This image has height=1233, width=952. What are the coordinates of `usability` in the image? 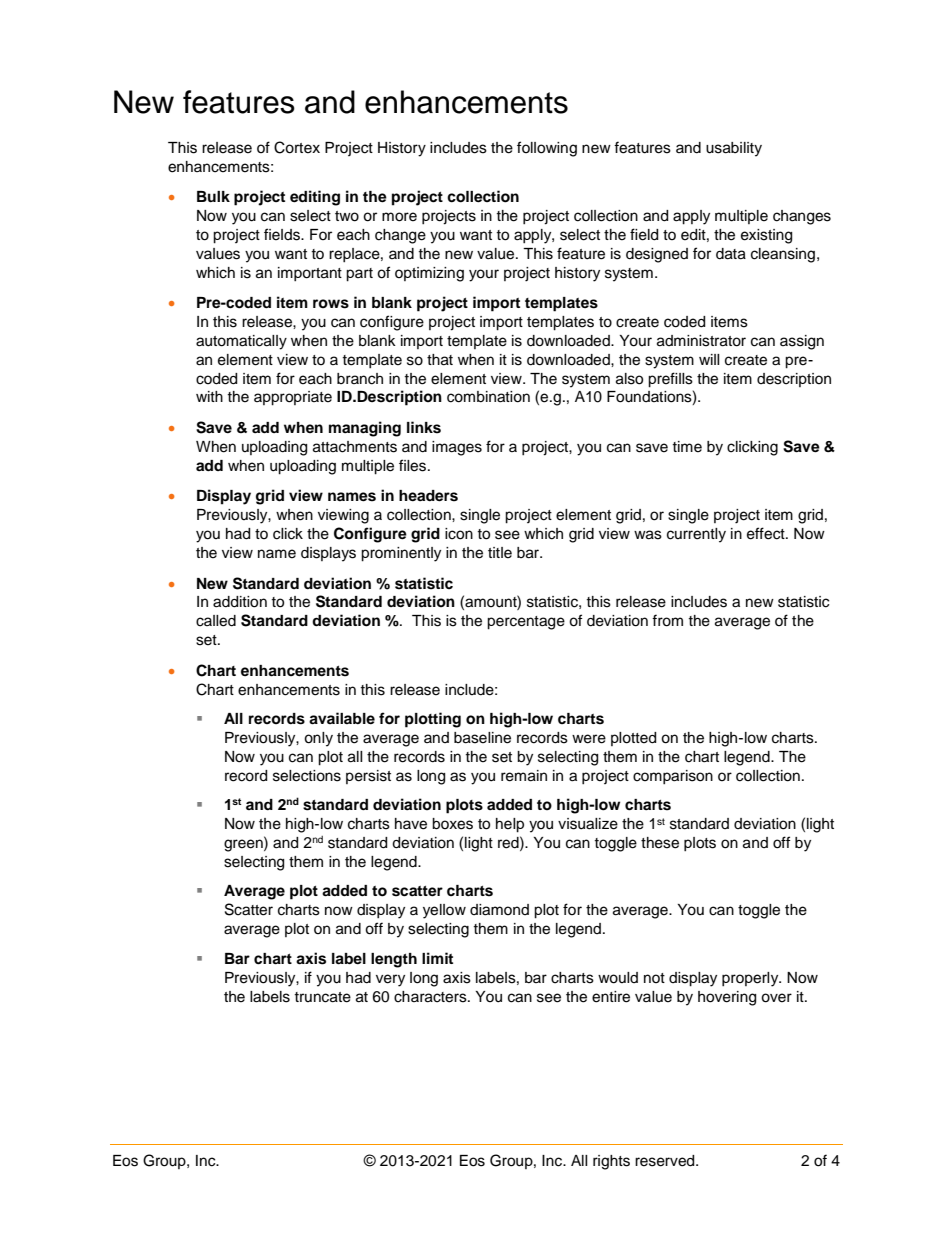 It's located at (734, 149).
